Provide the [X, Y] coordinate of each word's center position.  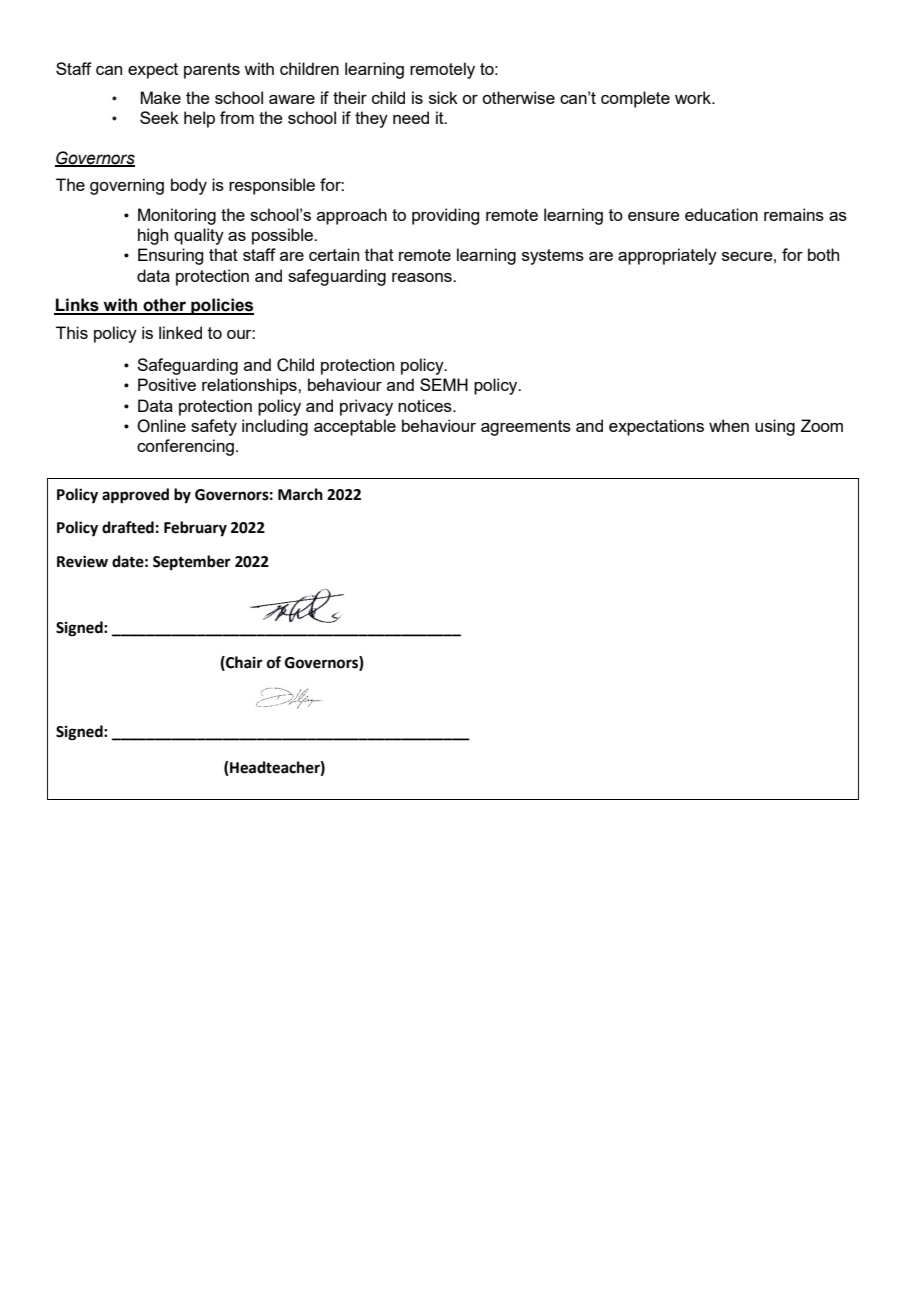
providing [445, 216]
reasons [423, 277]
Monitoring [177, 216]
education [721, 214]
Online [161, 426]
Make [160, 97]
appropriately [667, 256]
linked [180, 332]
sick [443, 97]
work [694, 97]
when [729, 425]
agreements [526, 428]
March [300, 494]
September [192, 563]
